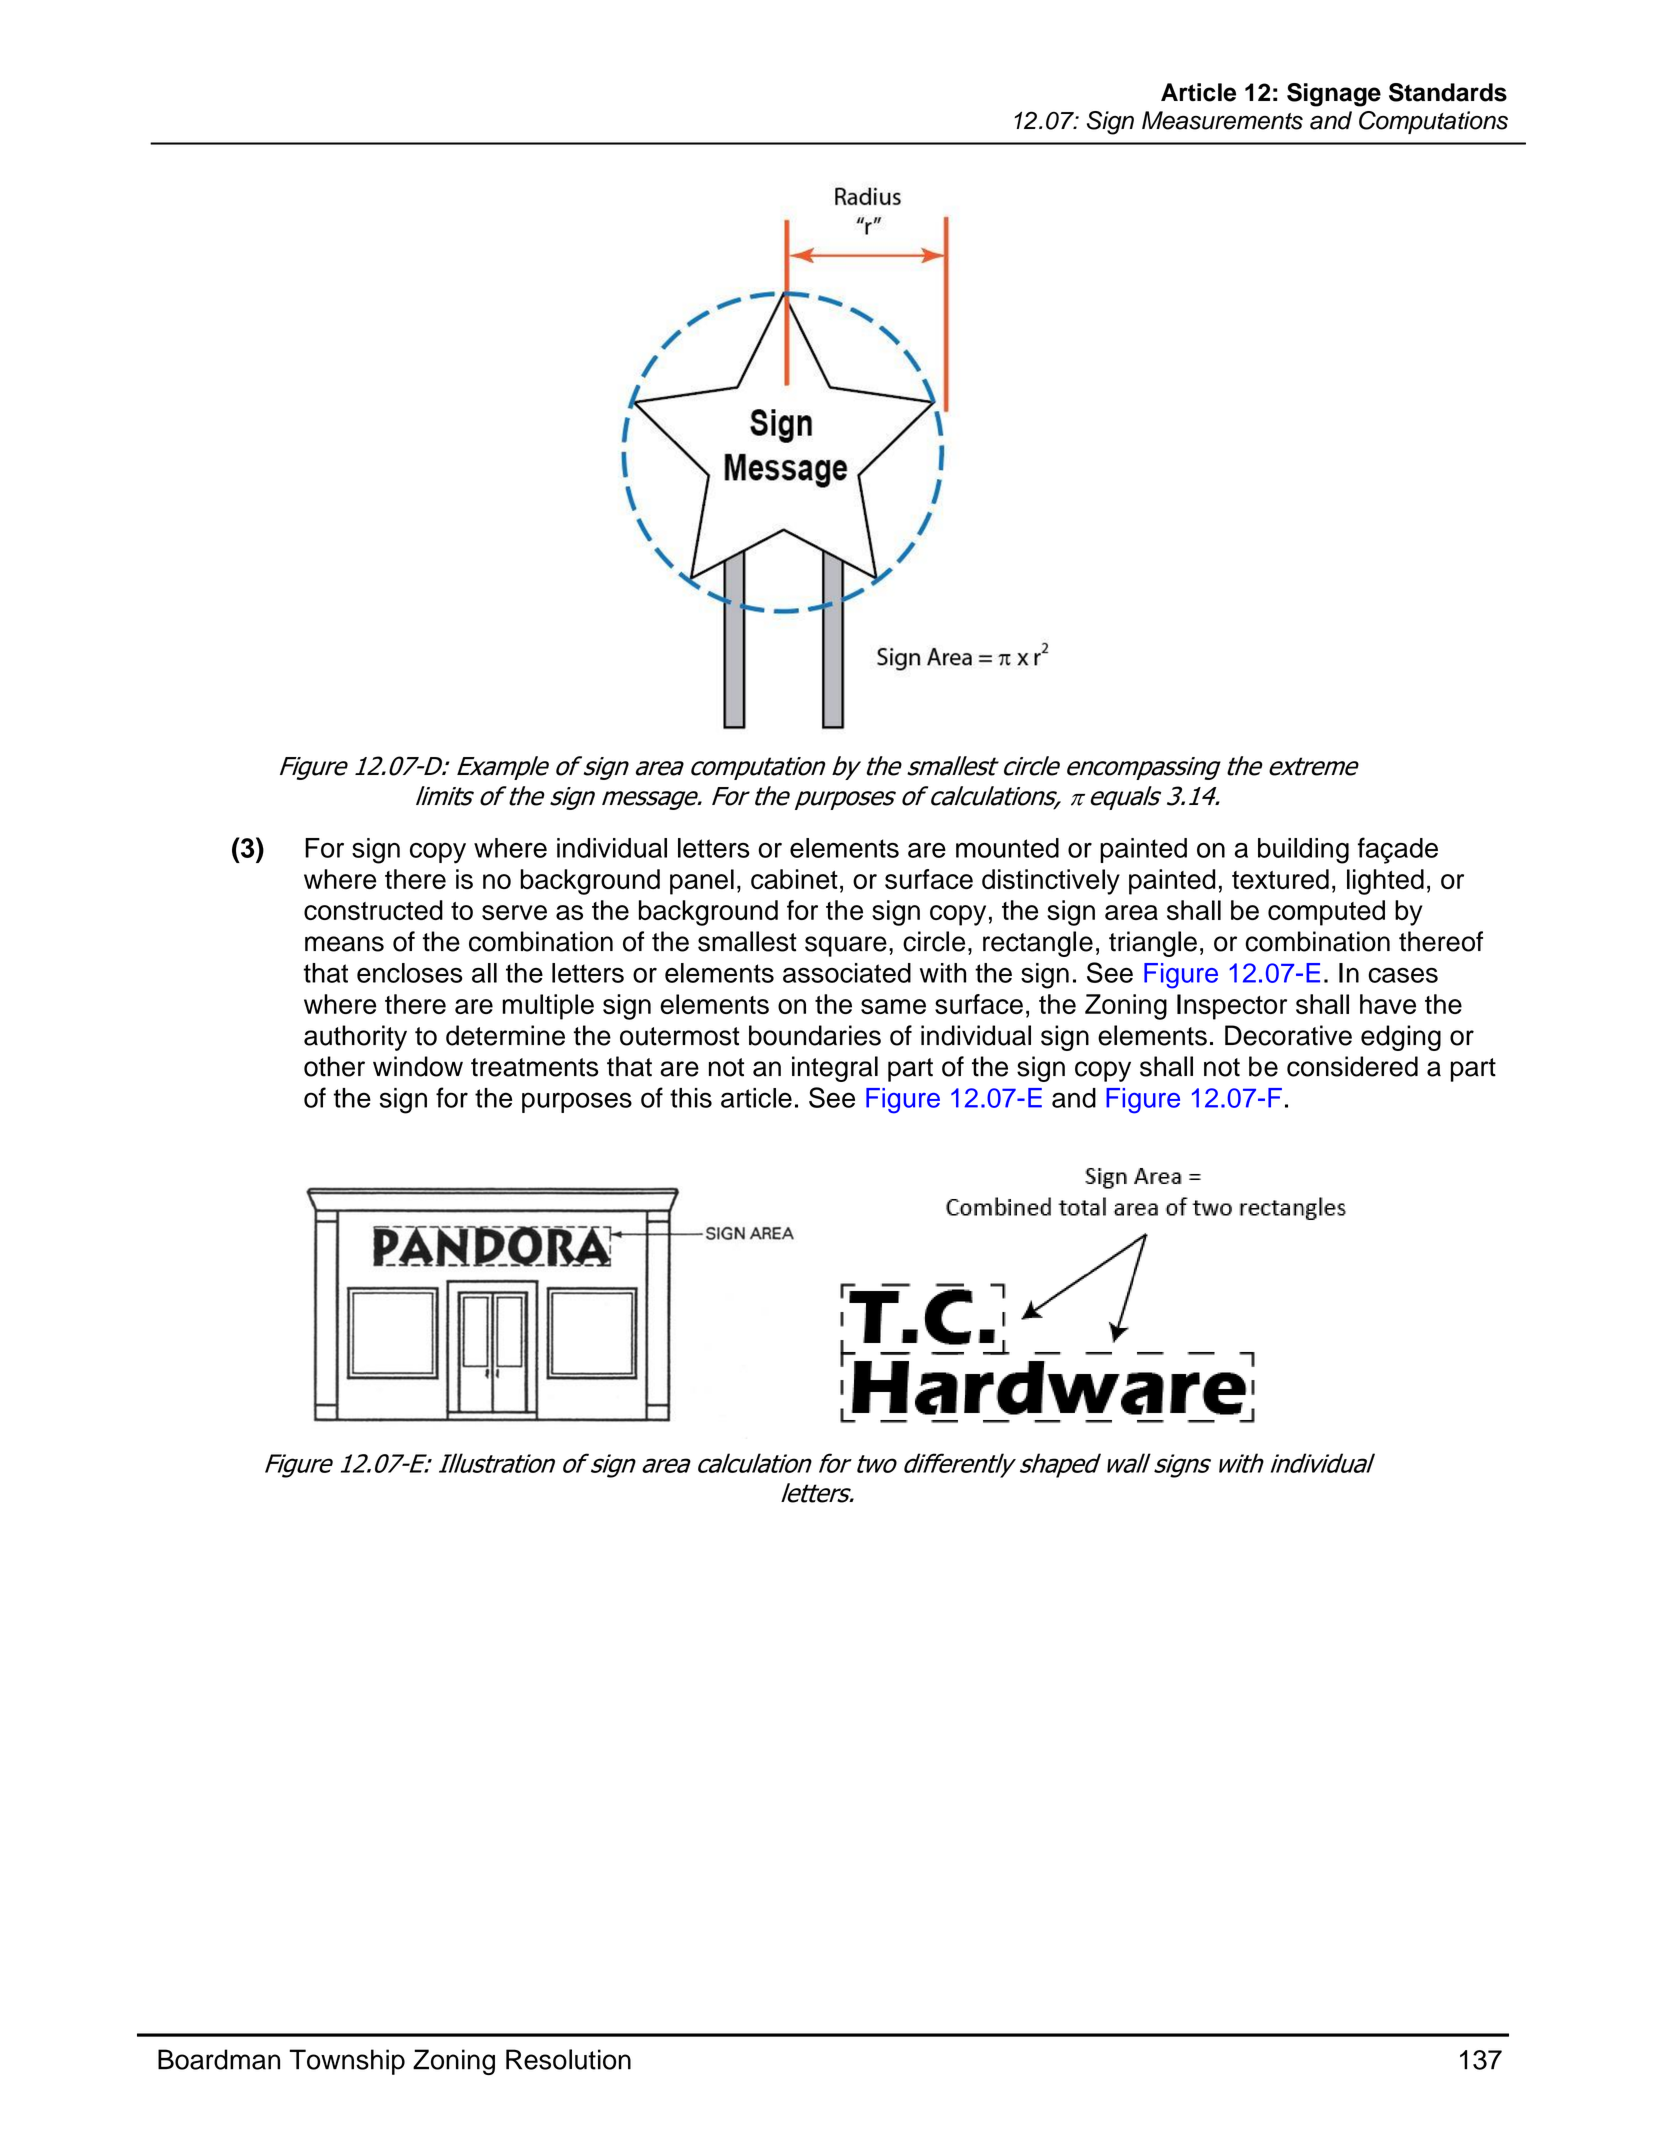 The image size is (1664, 2153). Describe the element at coordinates (1288, 1035) in the screenshot. I see `Decorative` at that location.
